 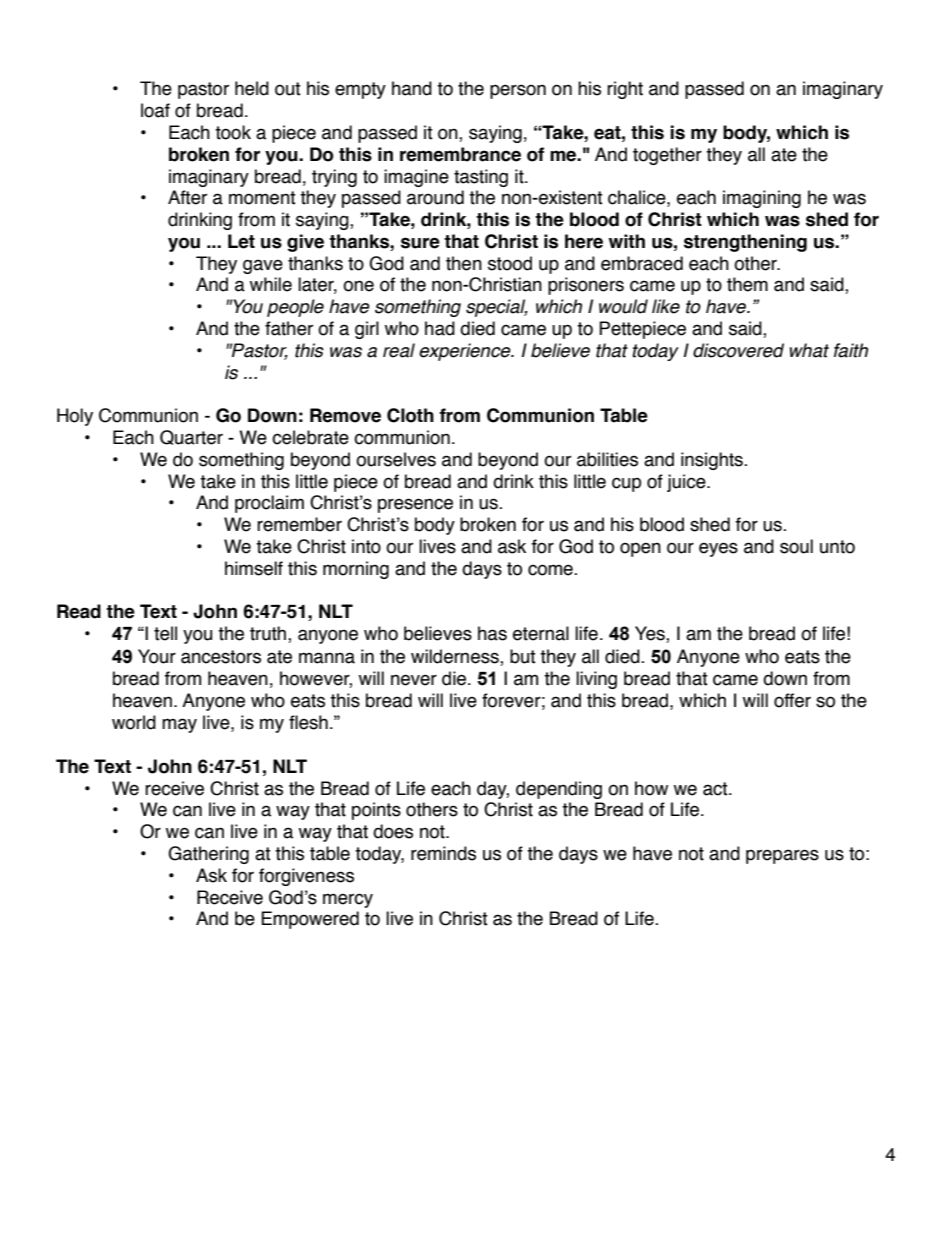 What do you see at coordinates (155, 110) in the screenshot?
I see `loaf` at bounding box center [155, 110].
